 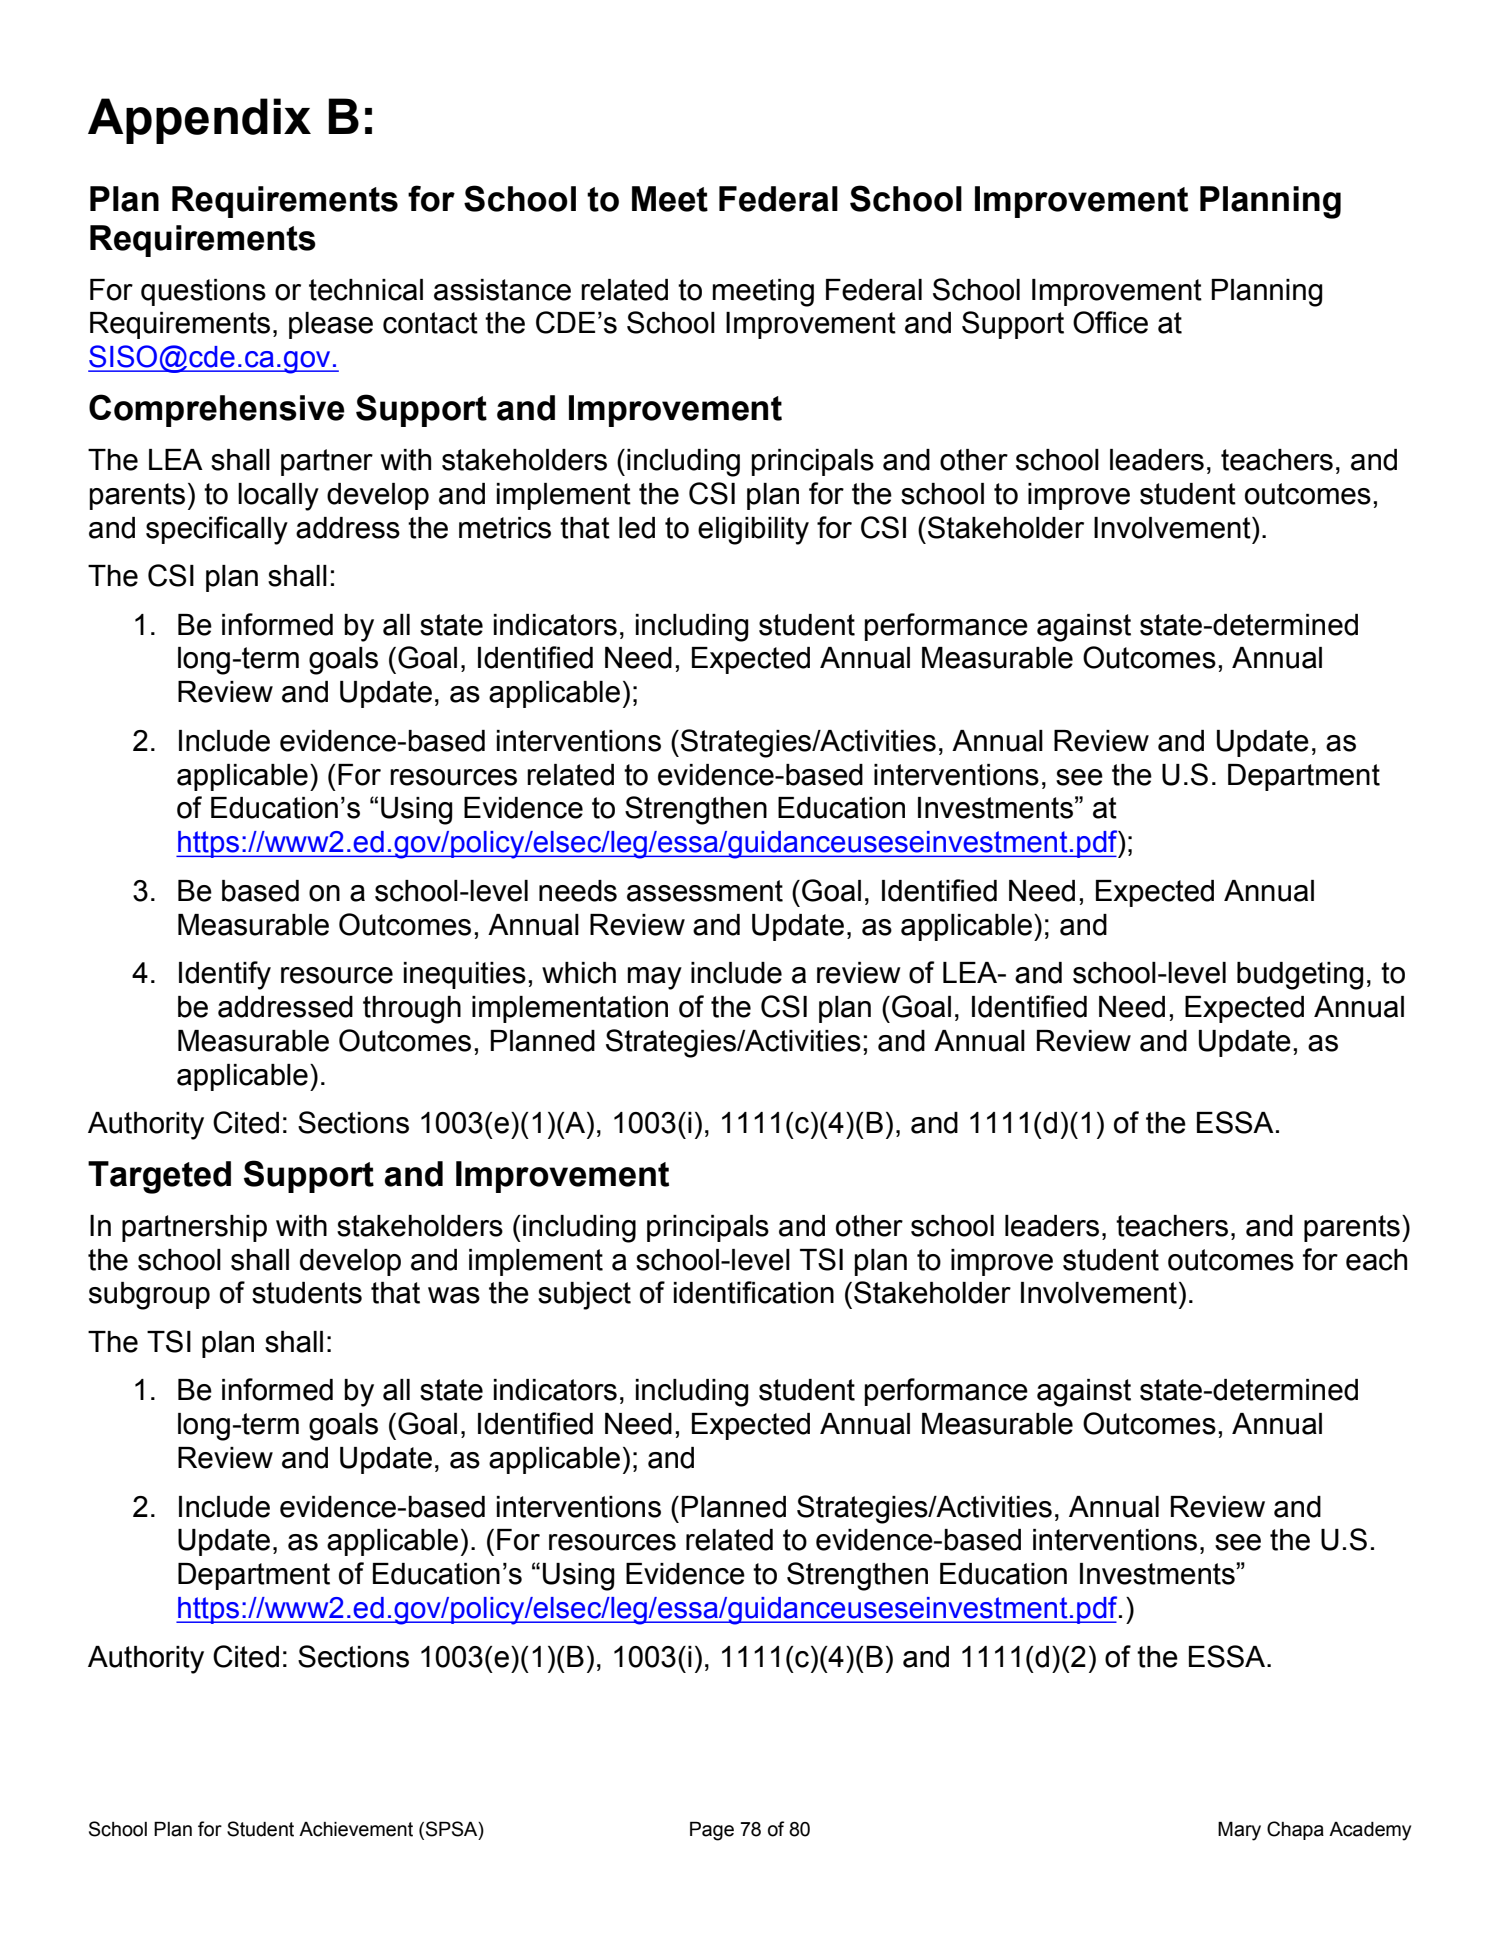 What do you see at coordinates (199, 121) in the screenshot?
I see `Appendix` at bounding box center [199, 121].
